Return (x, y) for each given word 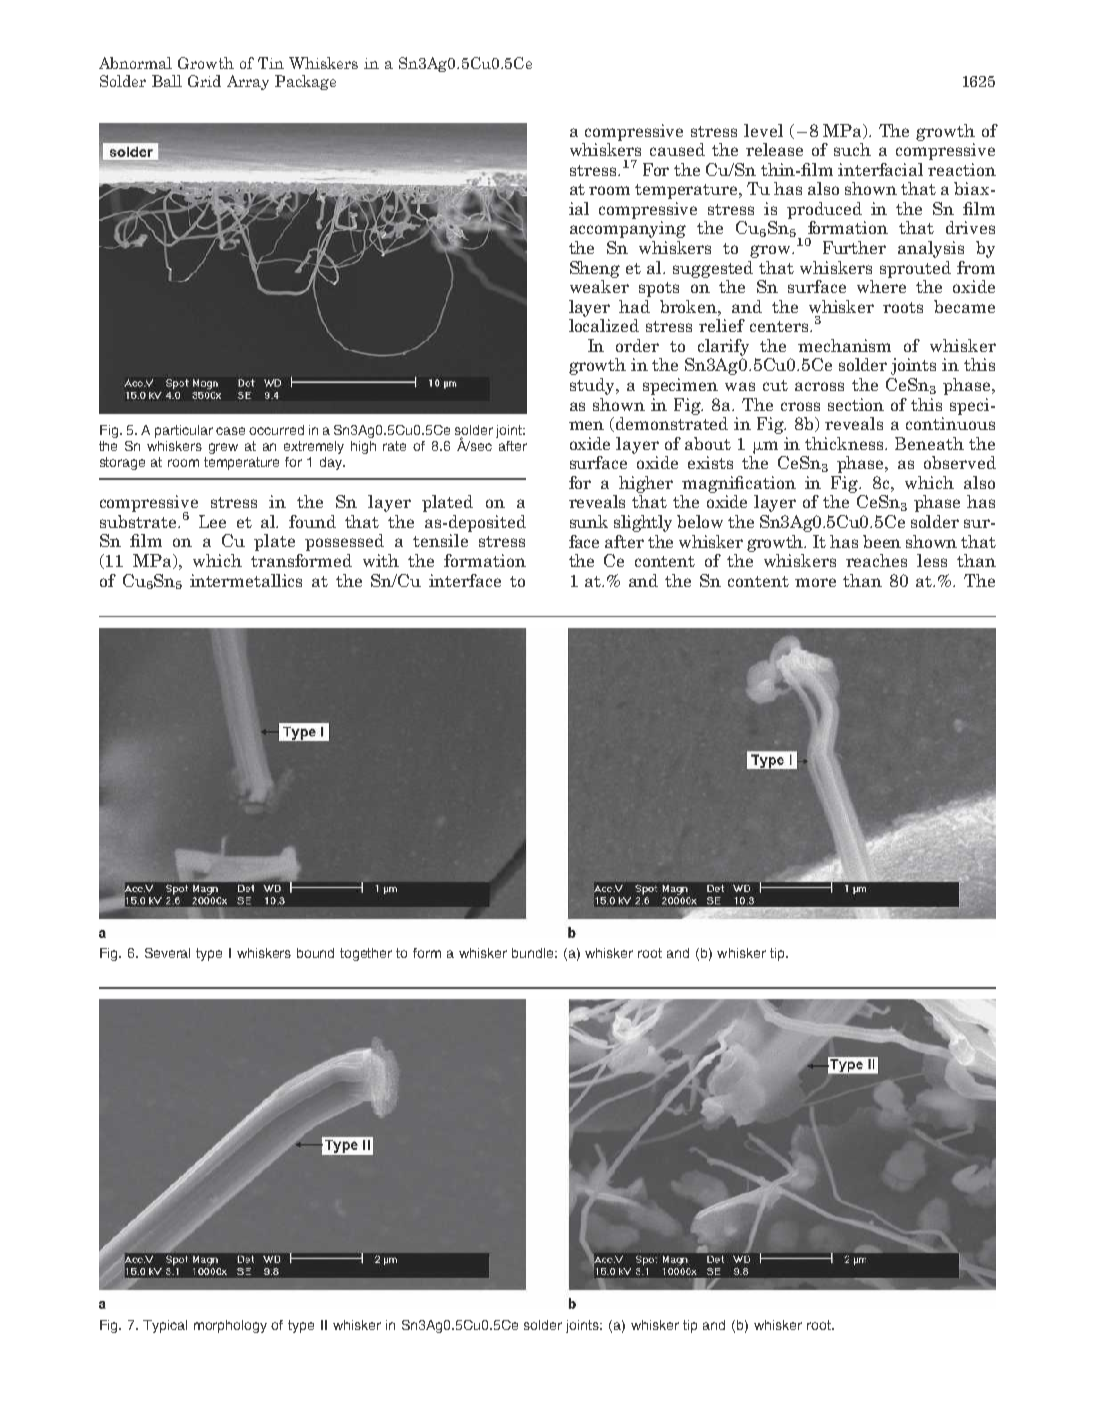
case (230, 431)
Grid (204, 81)
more (815, 582)
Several (167, 953)
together (366, 954)
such (852, 149)
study (593, 386)
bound (315, 953)
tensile (440, 540)
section (856, 404)
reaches (876, 560)
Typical (165, 1326)
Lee (212, 521)
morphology (230, 1326)
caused (677, 149)
